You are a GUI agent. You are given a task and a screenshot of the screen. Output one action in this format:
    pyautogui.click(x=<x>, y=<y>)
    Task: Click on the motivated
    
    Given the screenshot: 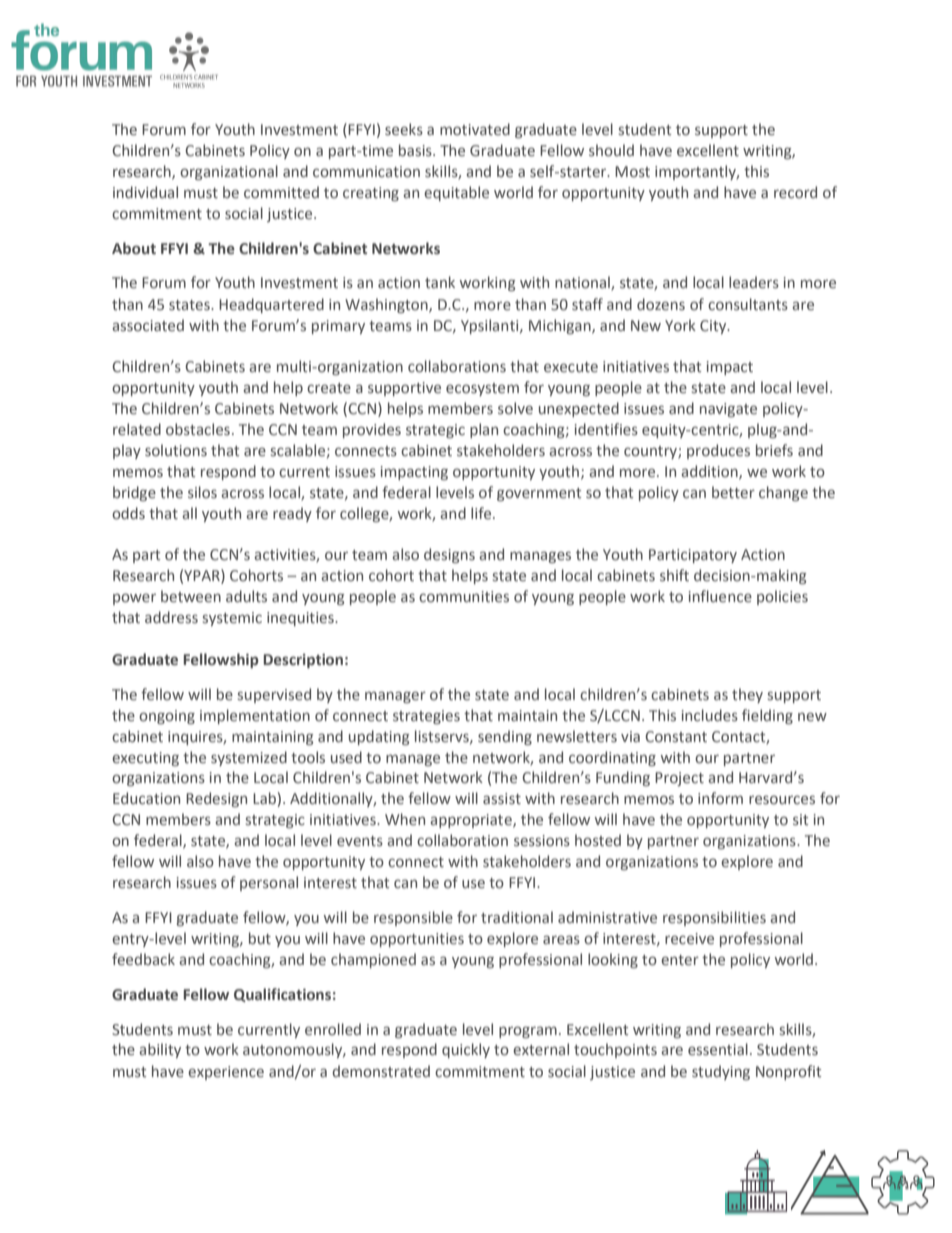 What is the action you would take?
    pyautogui.click(x=475, y=129)
